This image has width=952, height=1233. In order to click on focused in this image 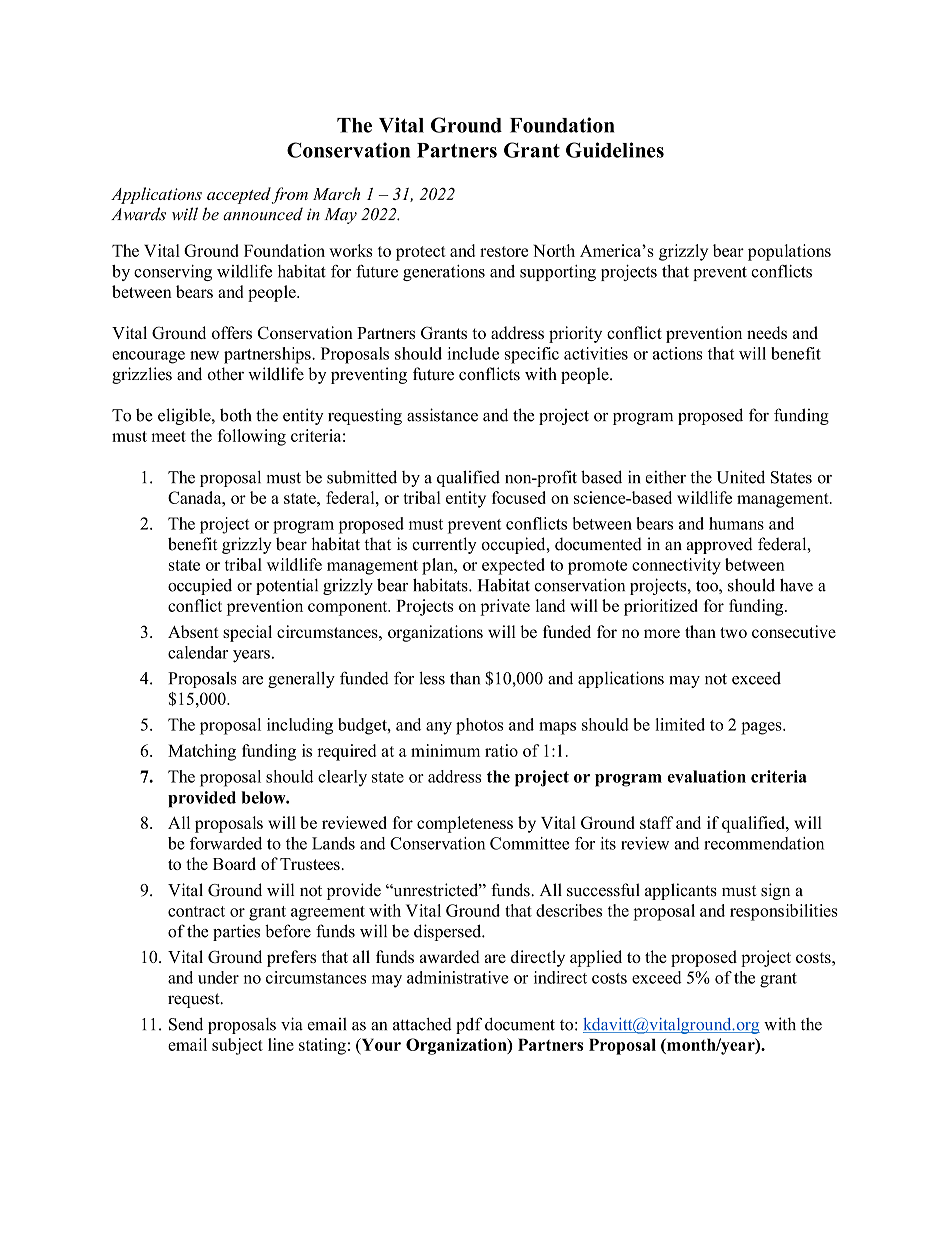, I will do `click(519, 497)`.
